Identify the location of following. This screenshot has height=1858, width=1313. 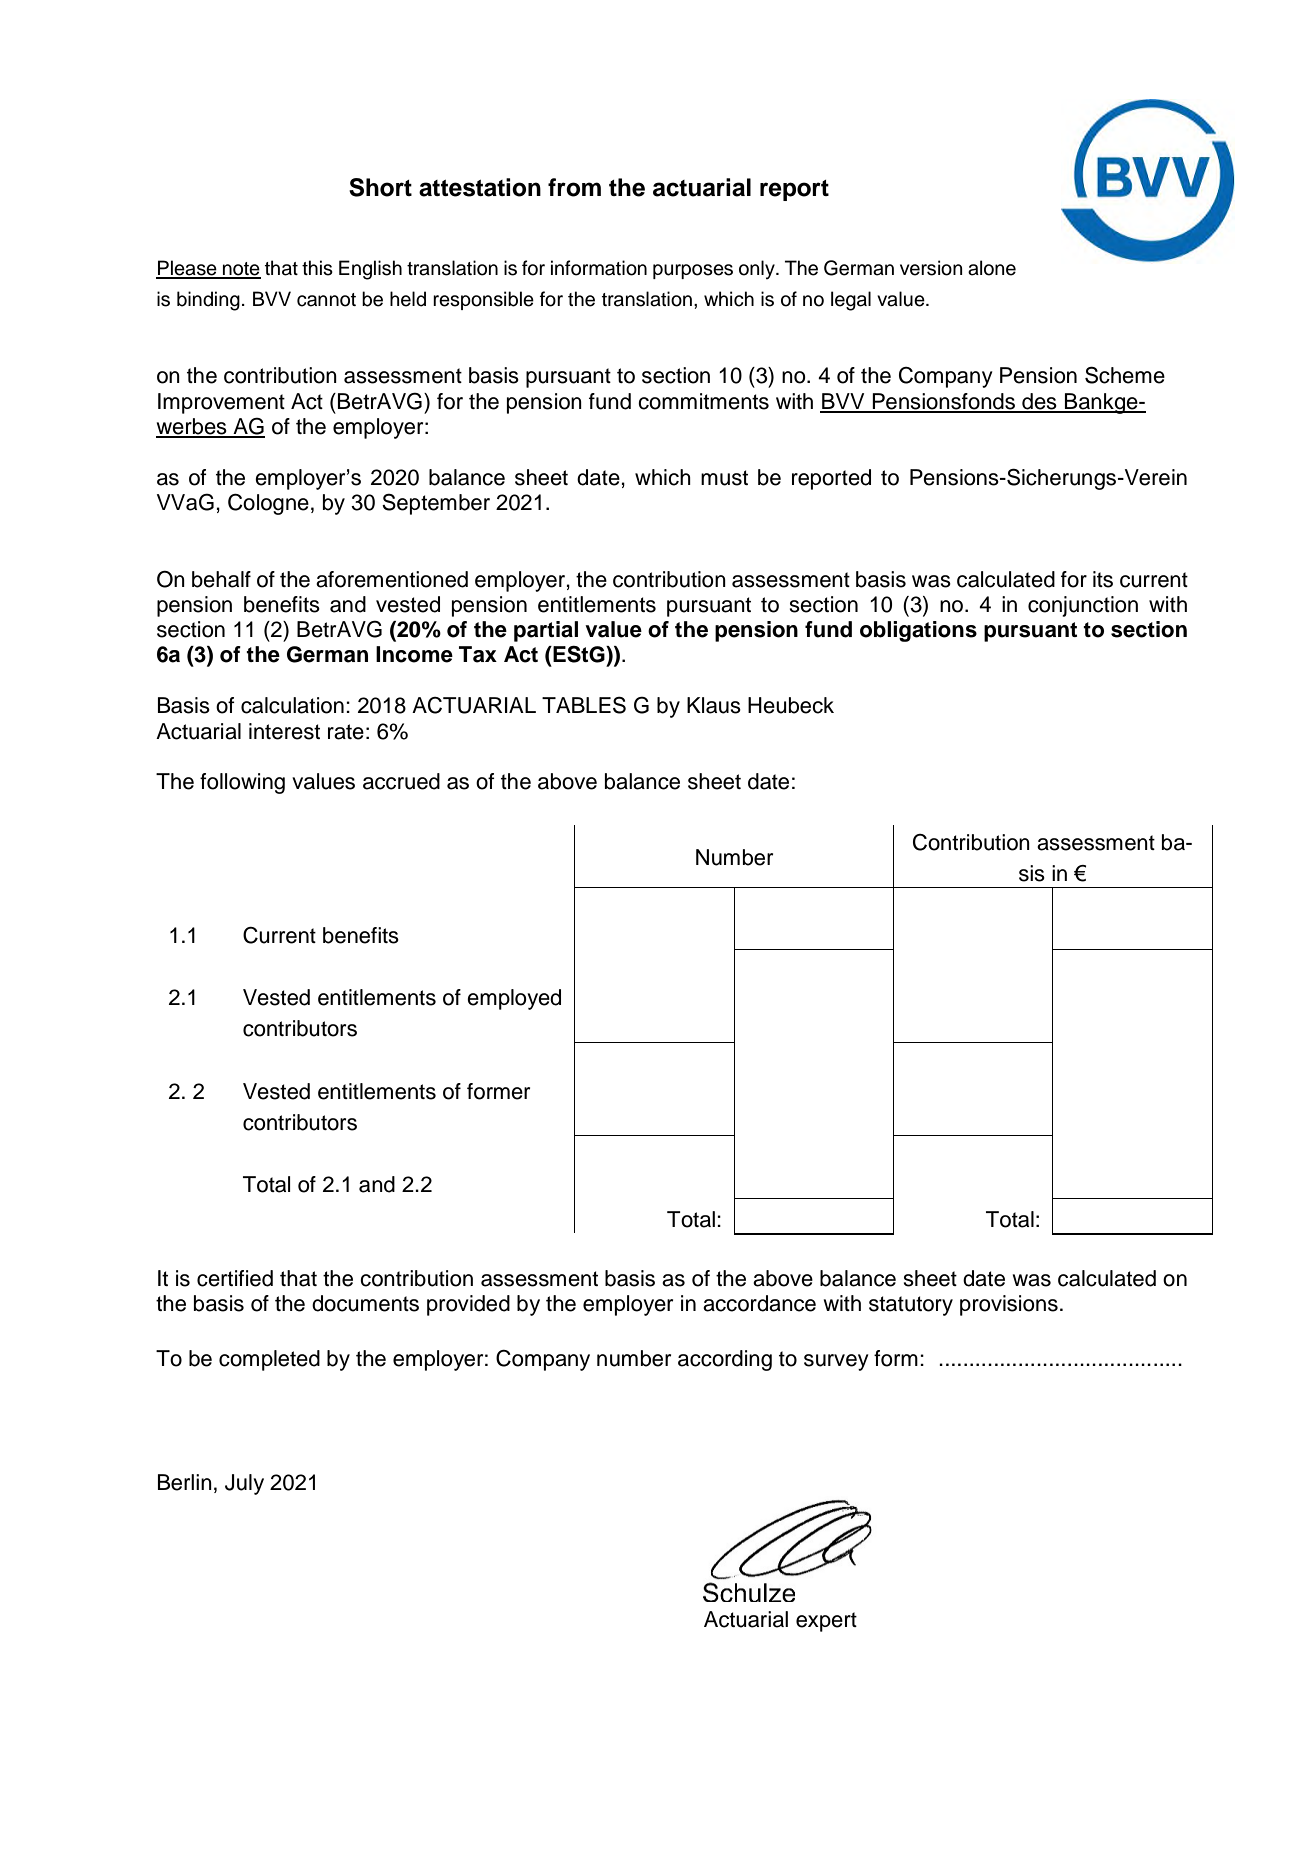
(242, 783).
